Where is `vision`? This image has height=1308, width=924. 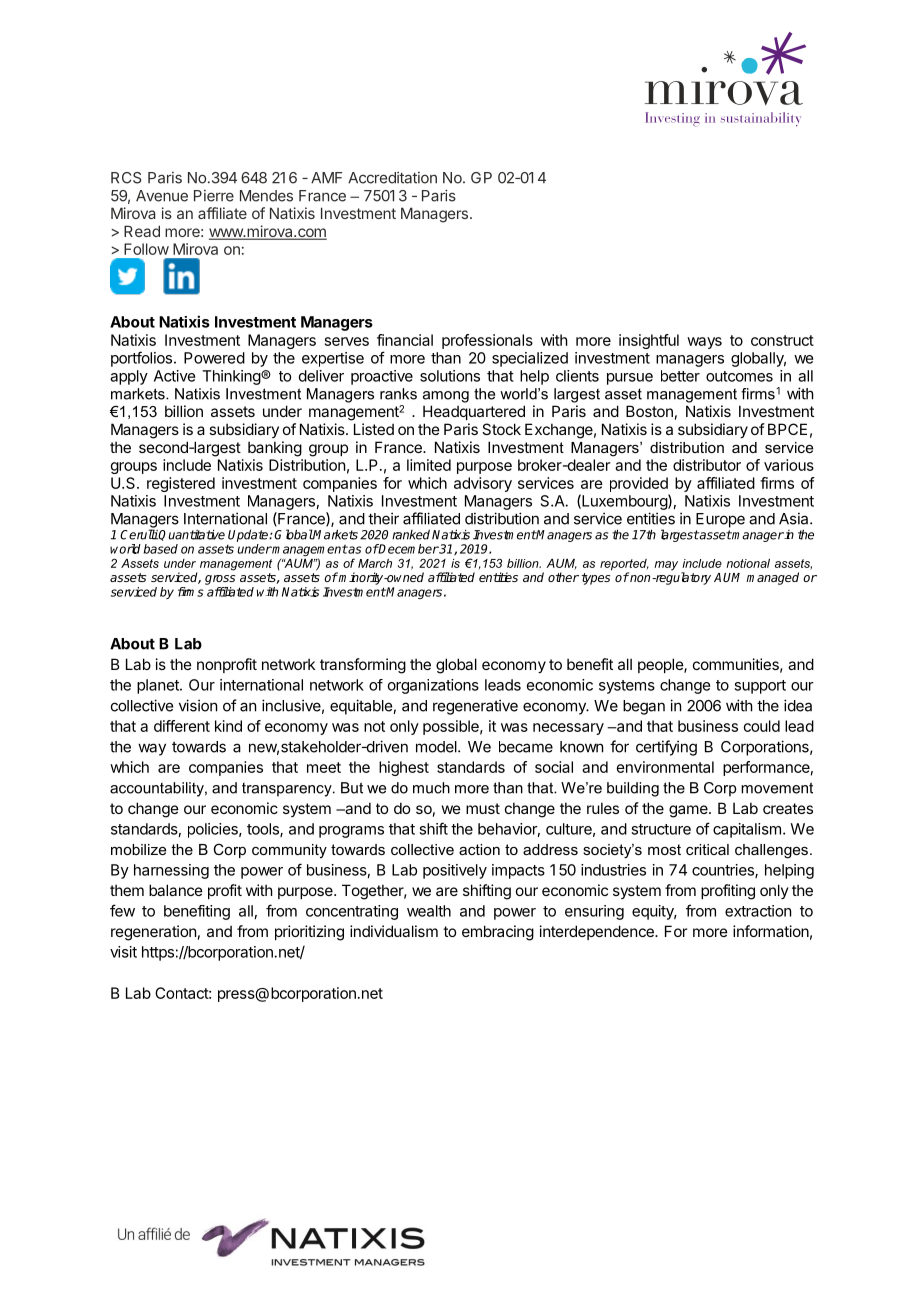
vision is located at coordinates (198, 705).
